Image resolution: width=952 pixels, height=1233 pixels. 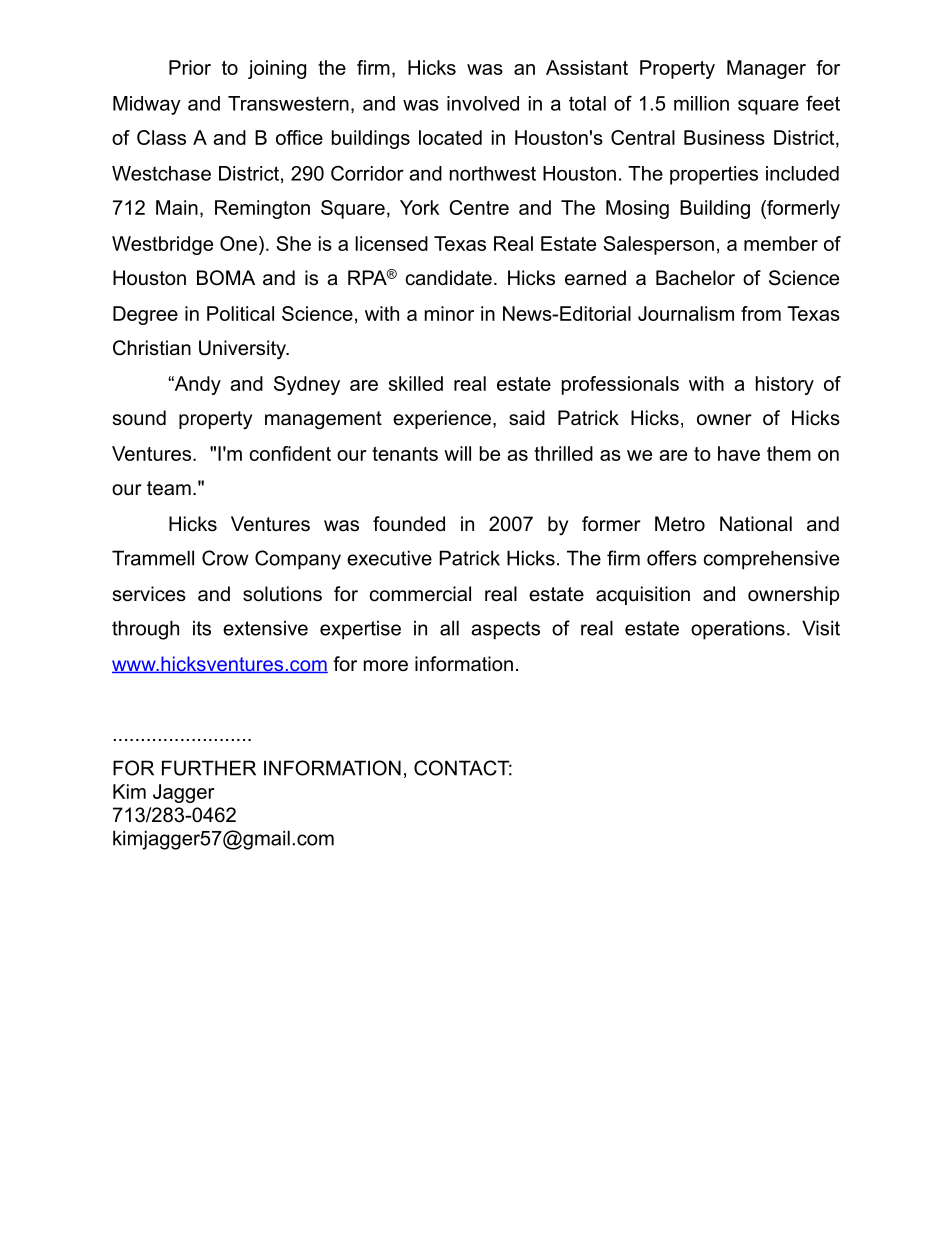 What do you see at coordinates (240, 313) in the image?
I see `Political` at bounding box center [240, 313].
